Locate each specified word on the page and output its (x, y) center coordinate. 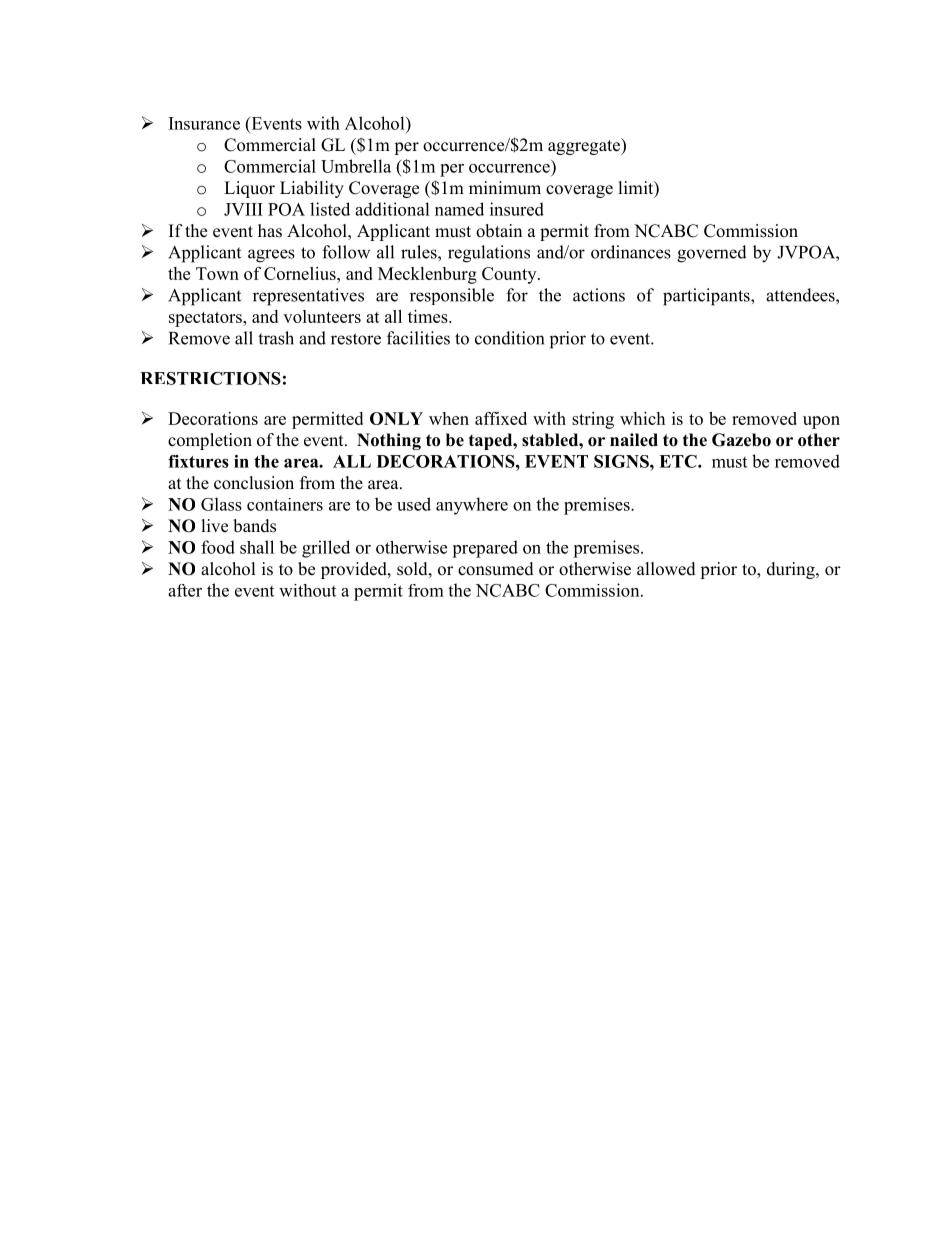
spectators (206, 319)
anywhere (472, 506)
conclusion (254, 483)
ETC (679, 461)
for (517, 295)
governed (712, 254)
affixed (501, 418)
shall (257, 547)
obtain (499, 231)
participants (707, 297)
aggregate (585, 146)
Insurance (204, 123)
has (270, 231)
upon (821, 422)
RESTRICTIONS (210, 378)
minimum (505, 187)
